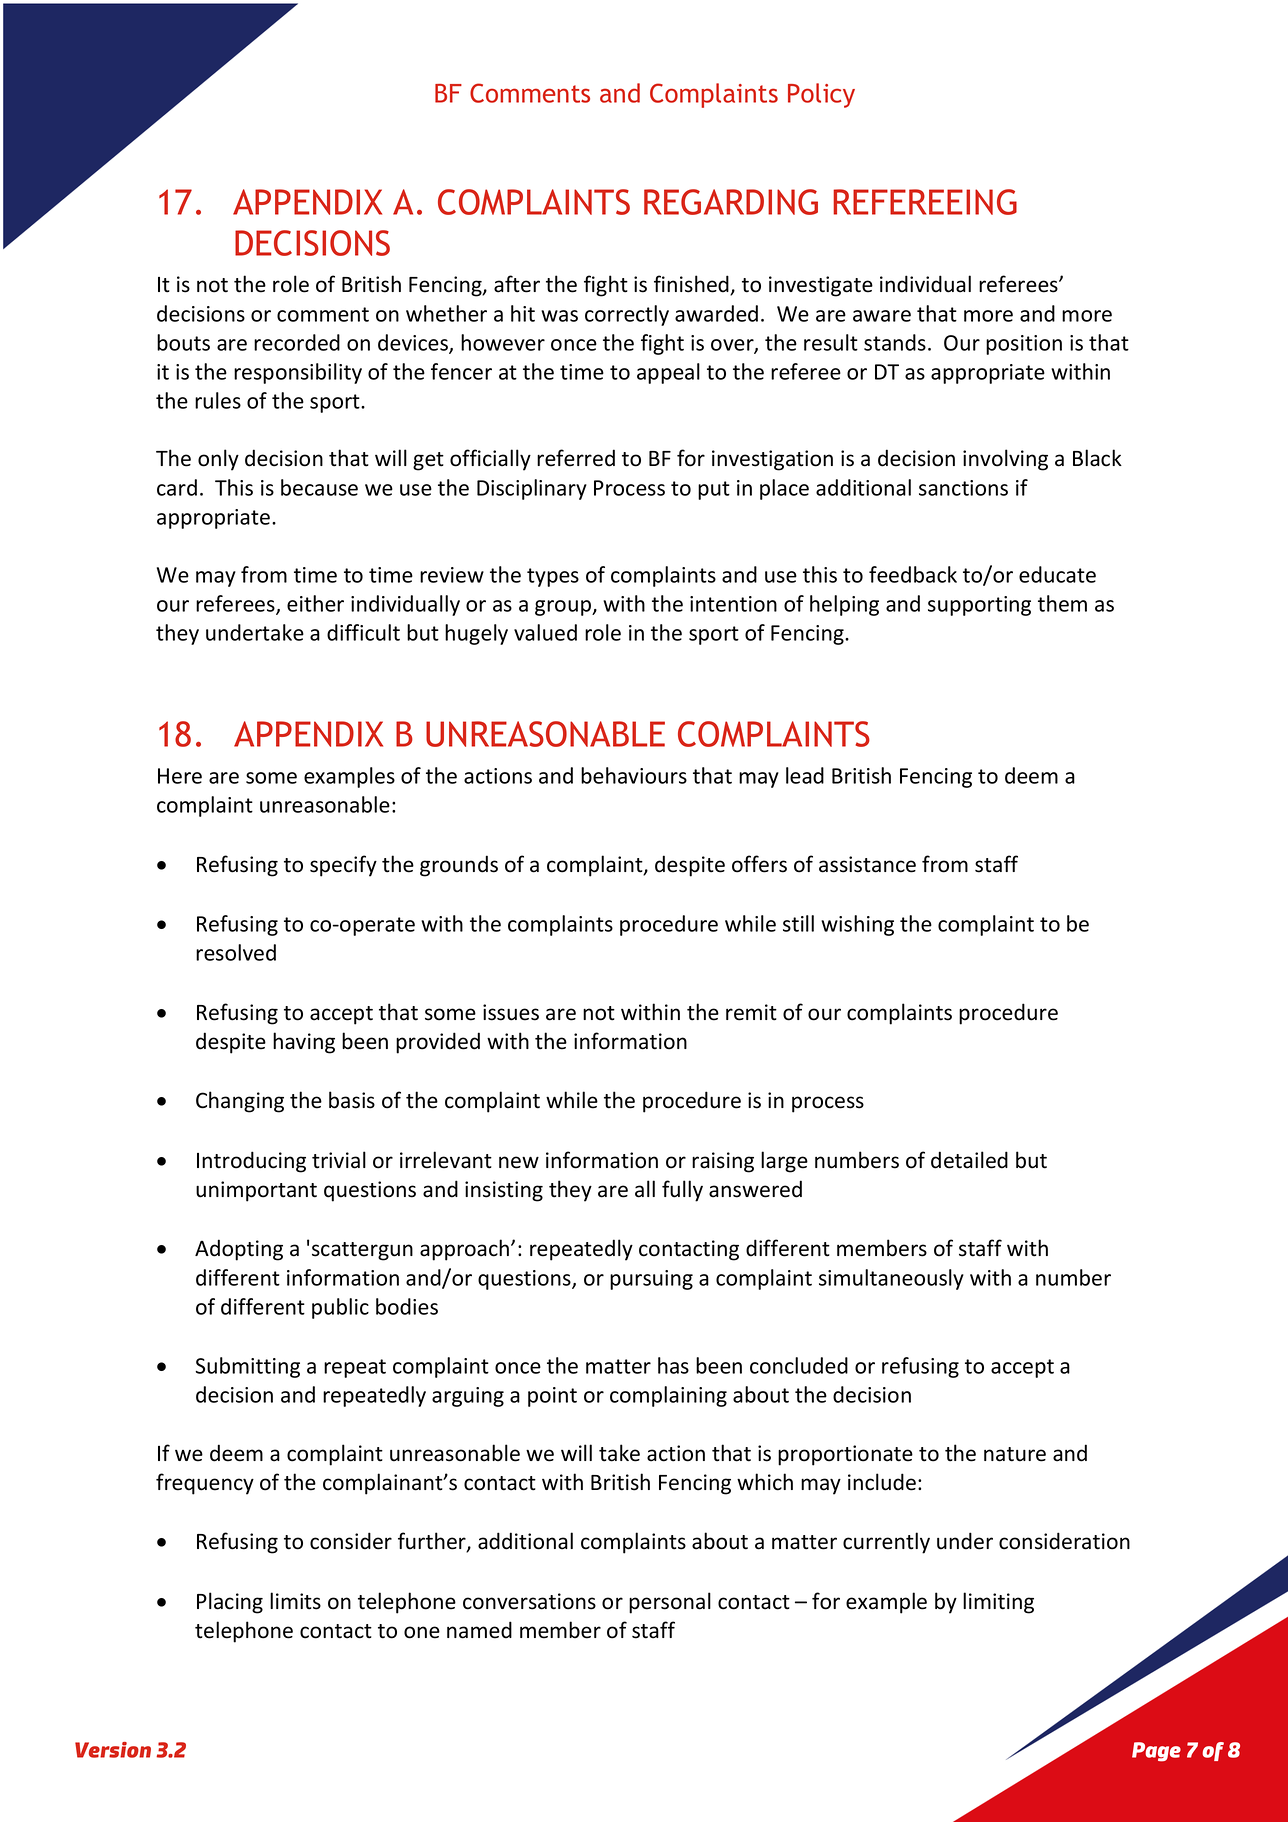  I want to click on offers, so click(759, 864).
